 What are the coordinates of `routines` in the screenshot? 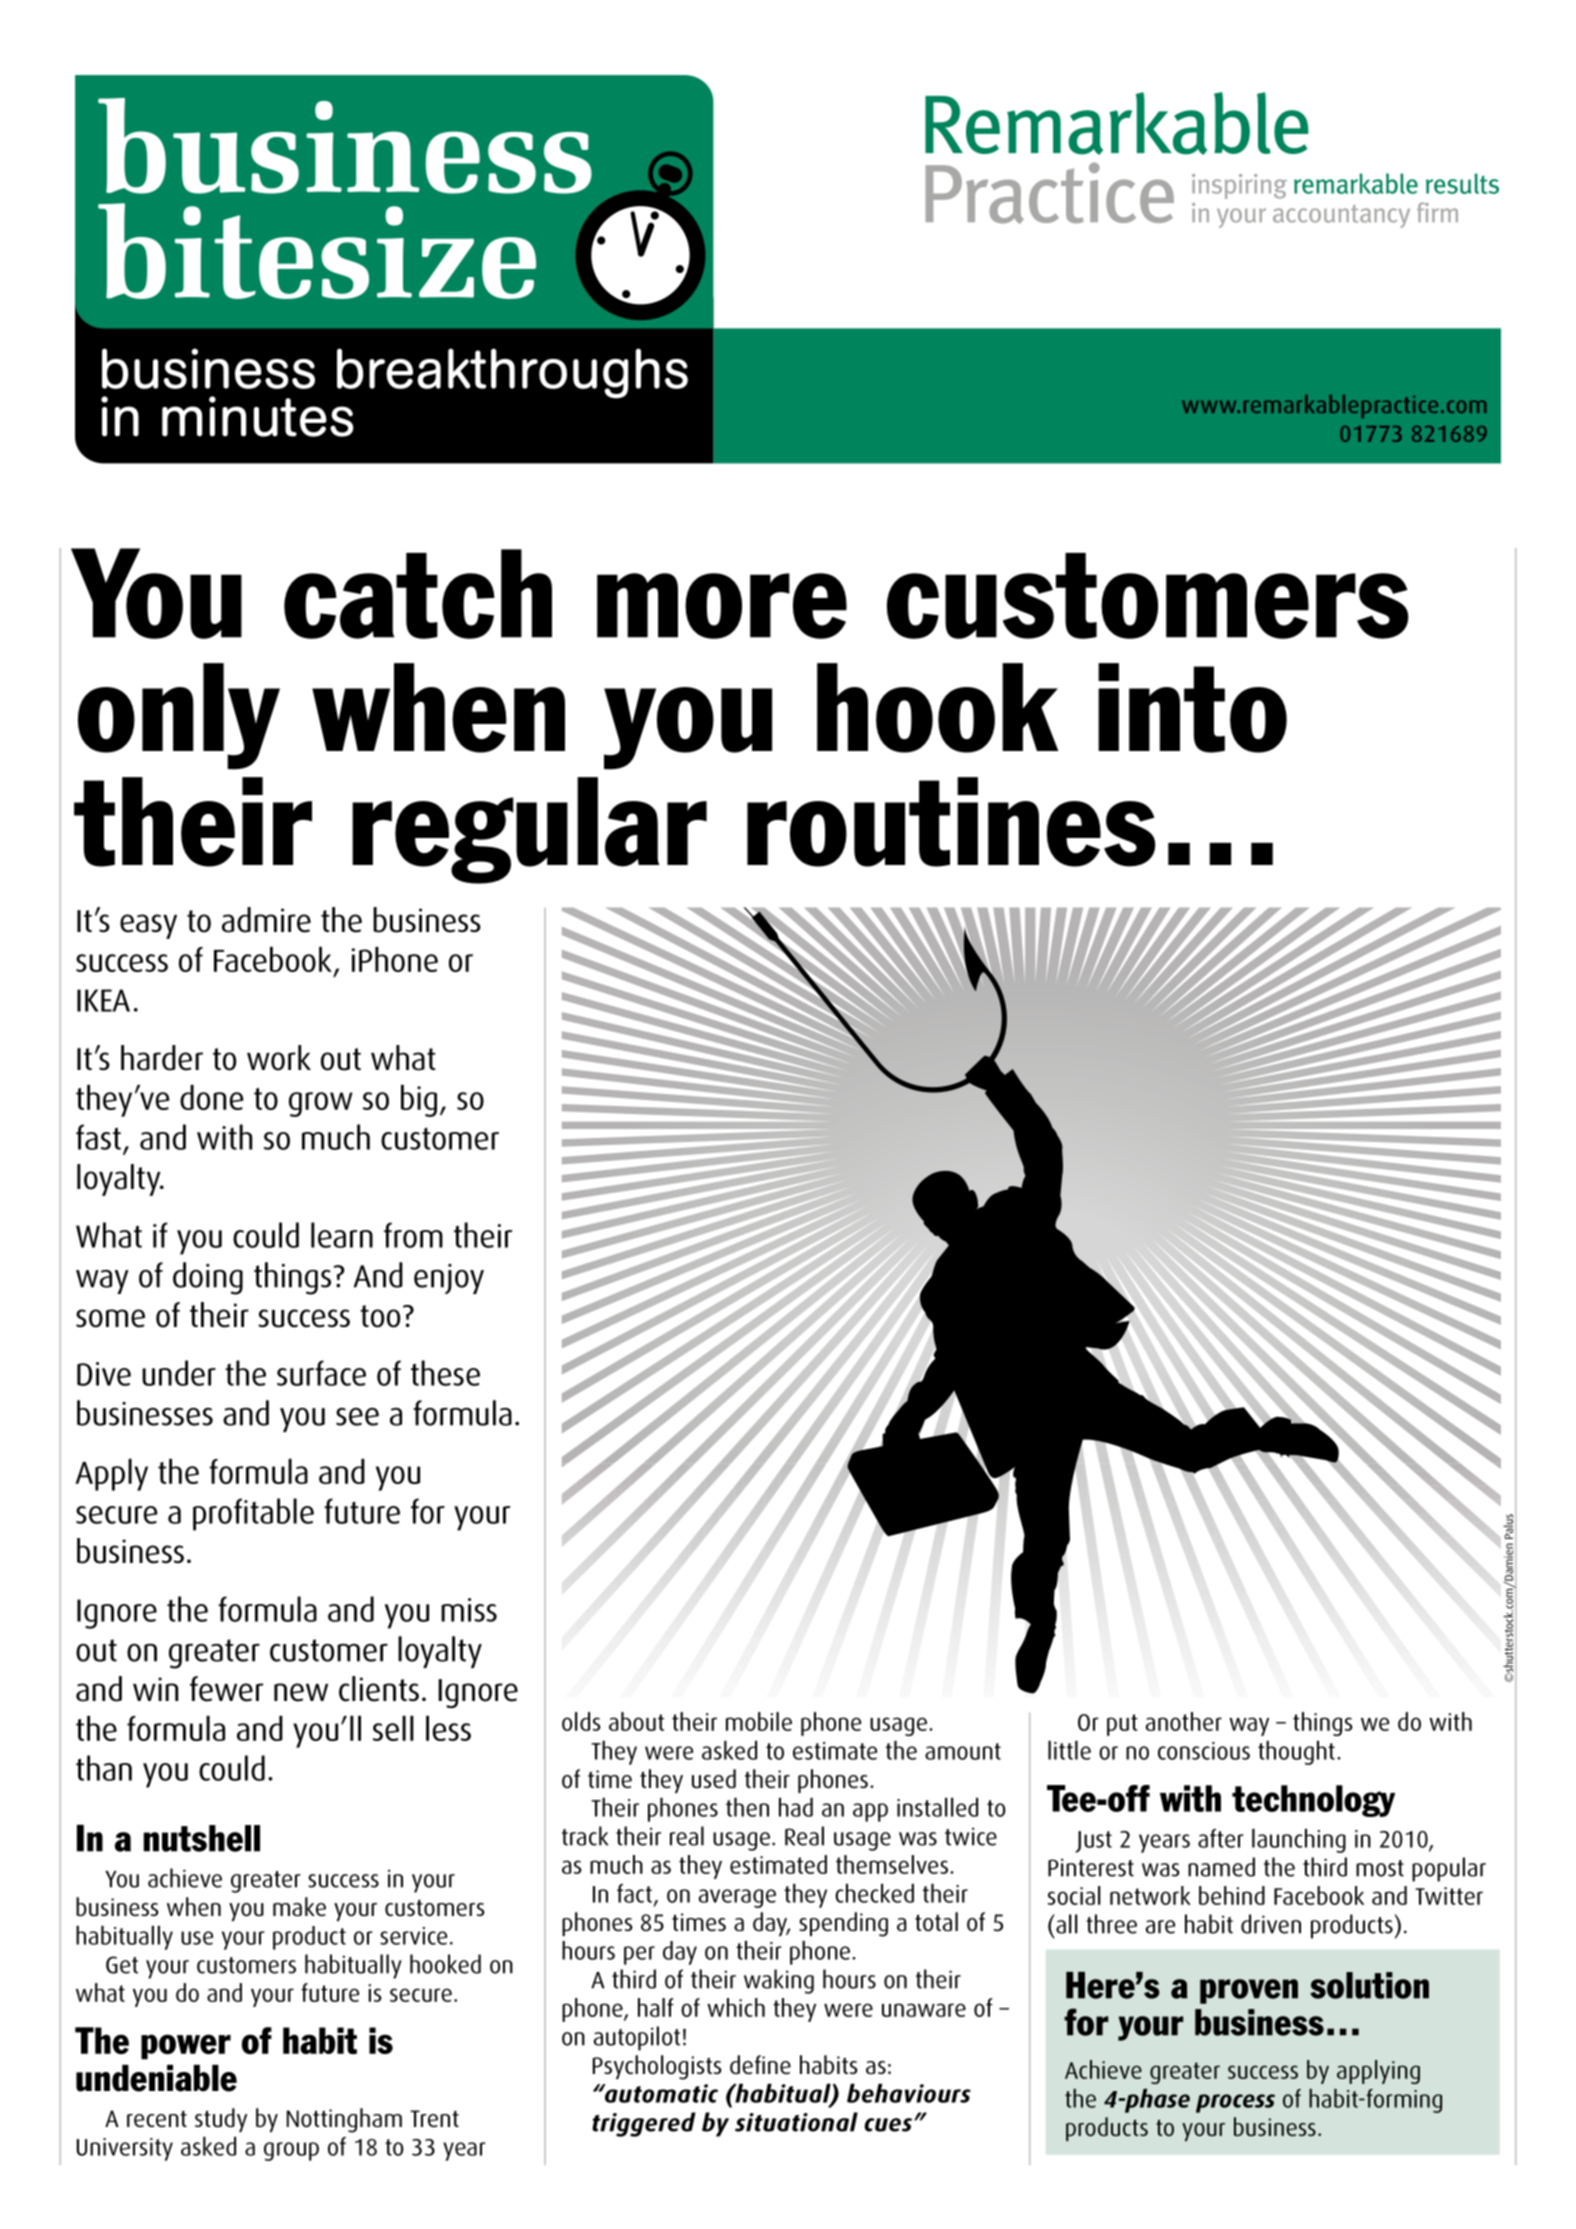 It's located at (951, 822).
